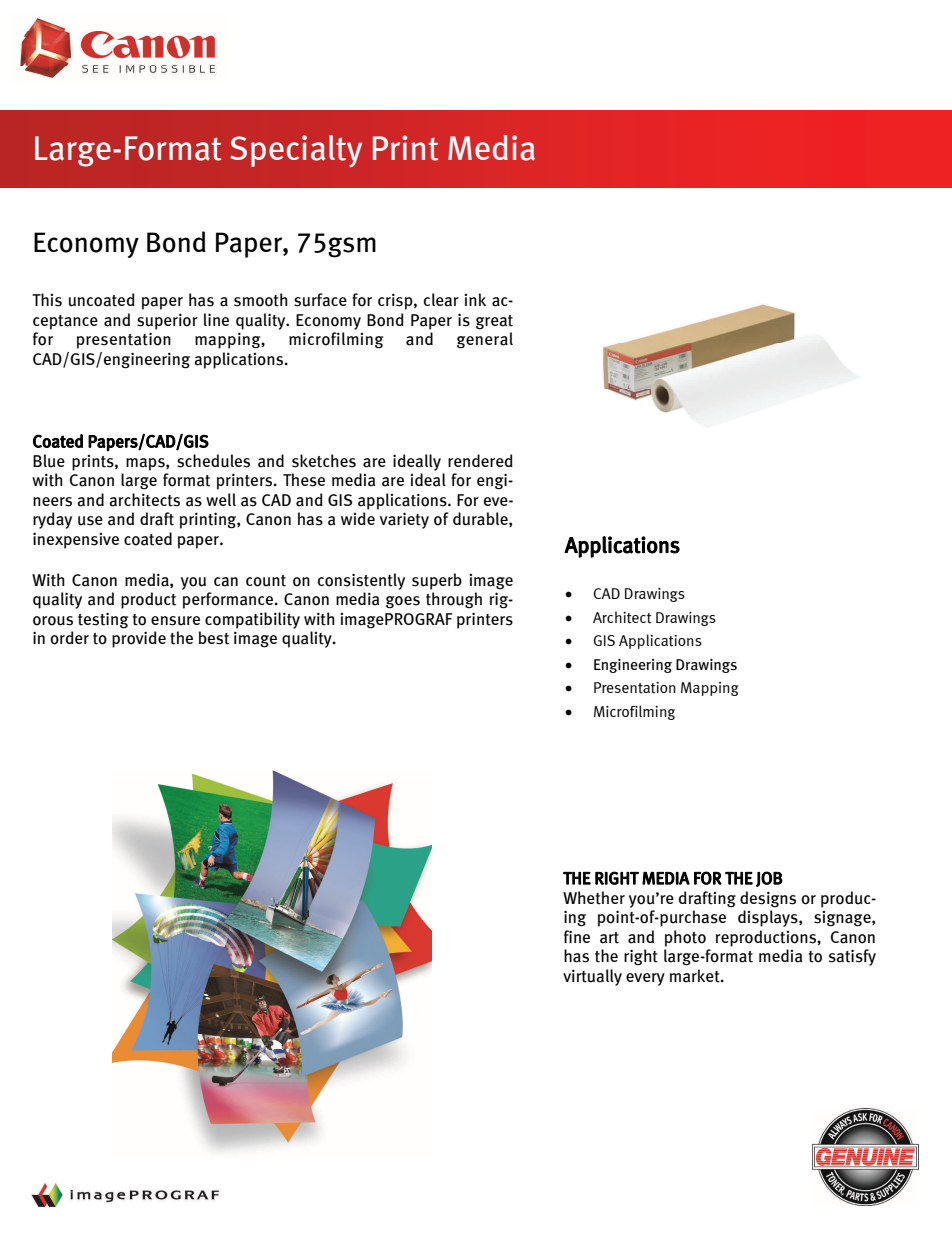 The height and width of the image is (1233, 952). I want to click on Whether, so click(594, 898).
